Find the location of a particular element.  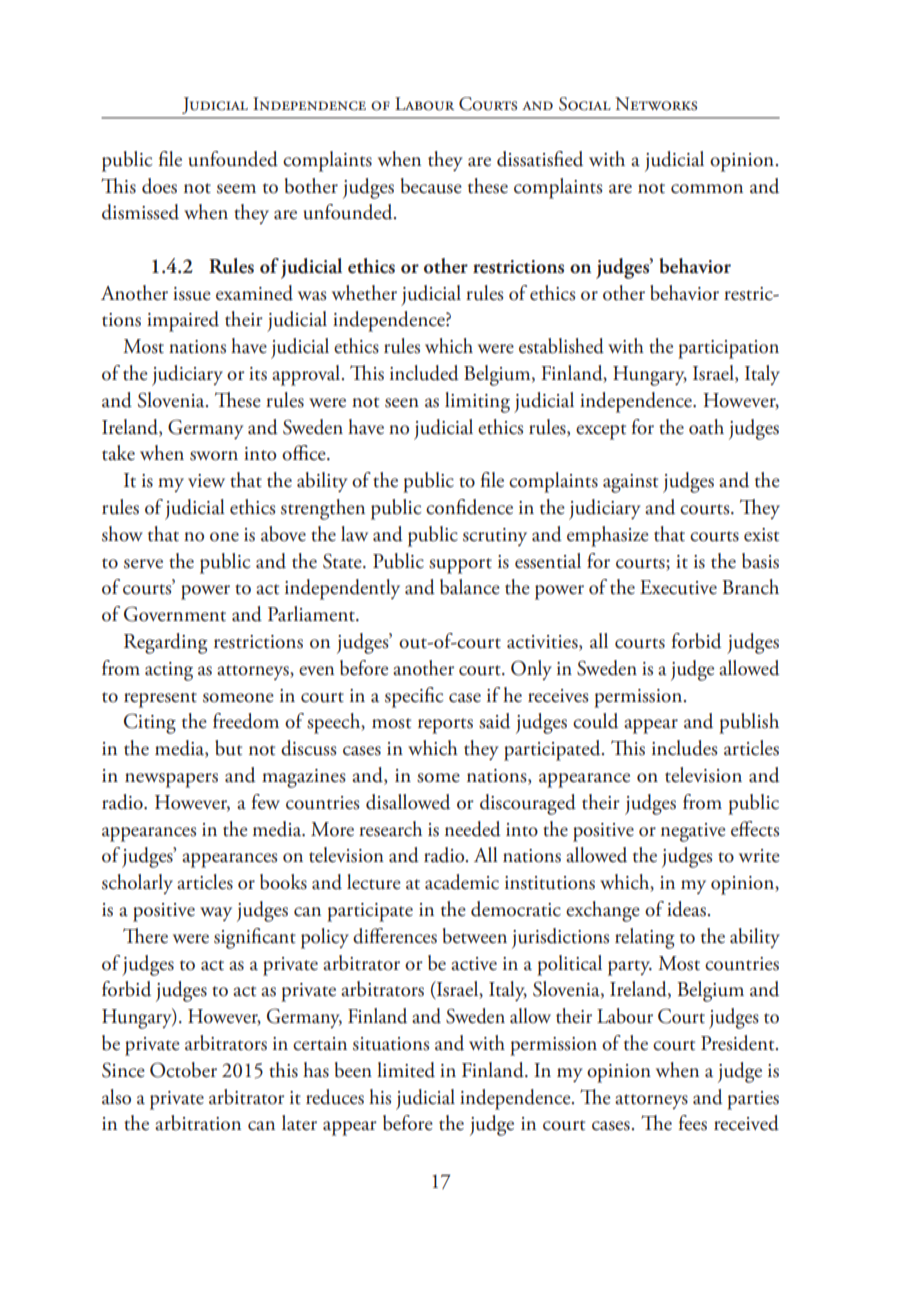

October is located at coordinates (183, 1070).
